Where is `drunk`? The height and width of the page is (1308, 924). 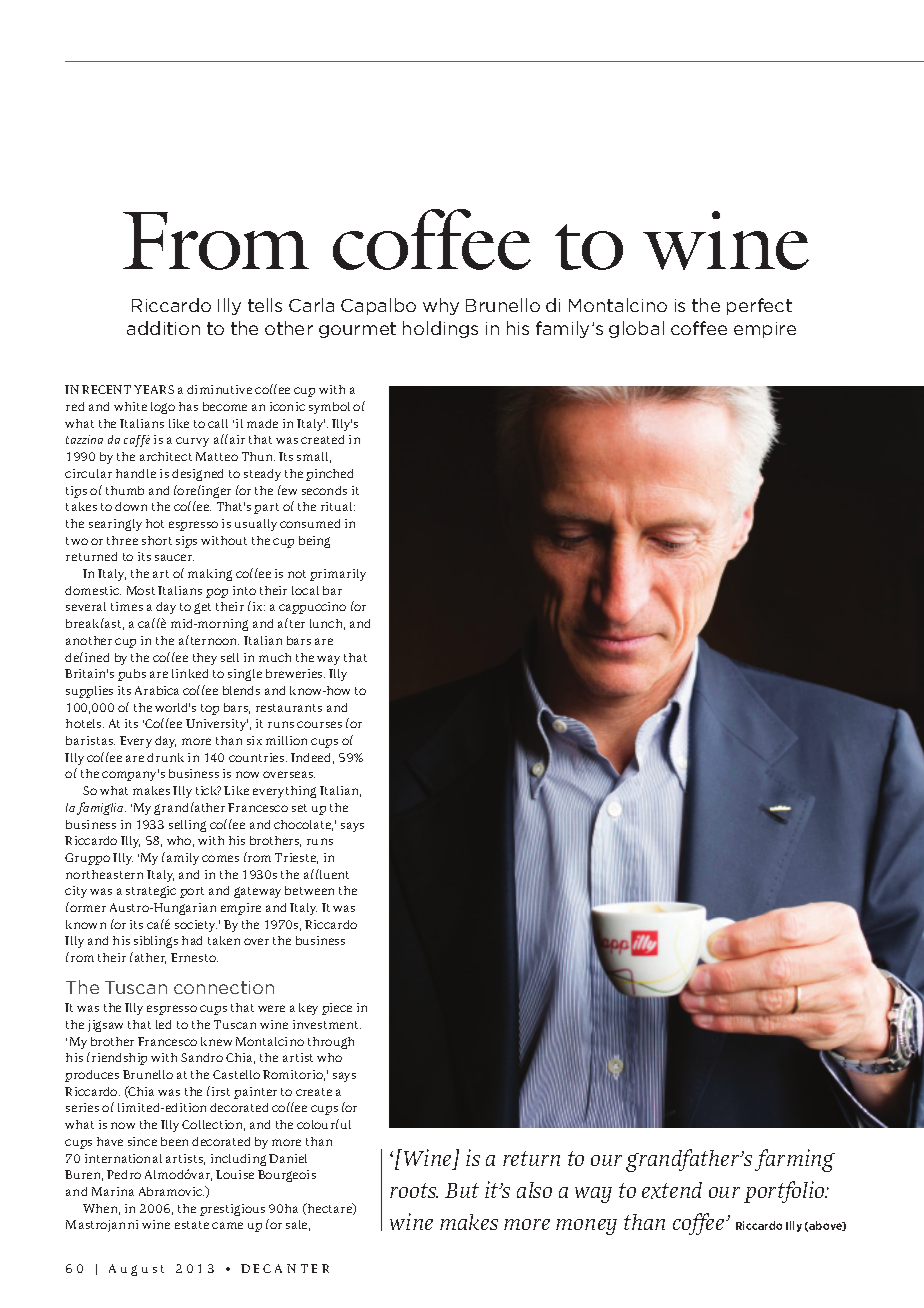 drunk is located at coordinates (165, 757).
